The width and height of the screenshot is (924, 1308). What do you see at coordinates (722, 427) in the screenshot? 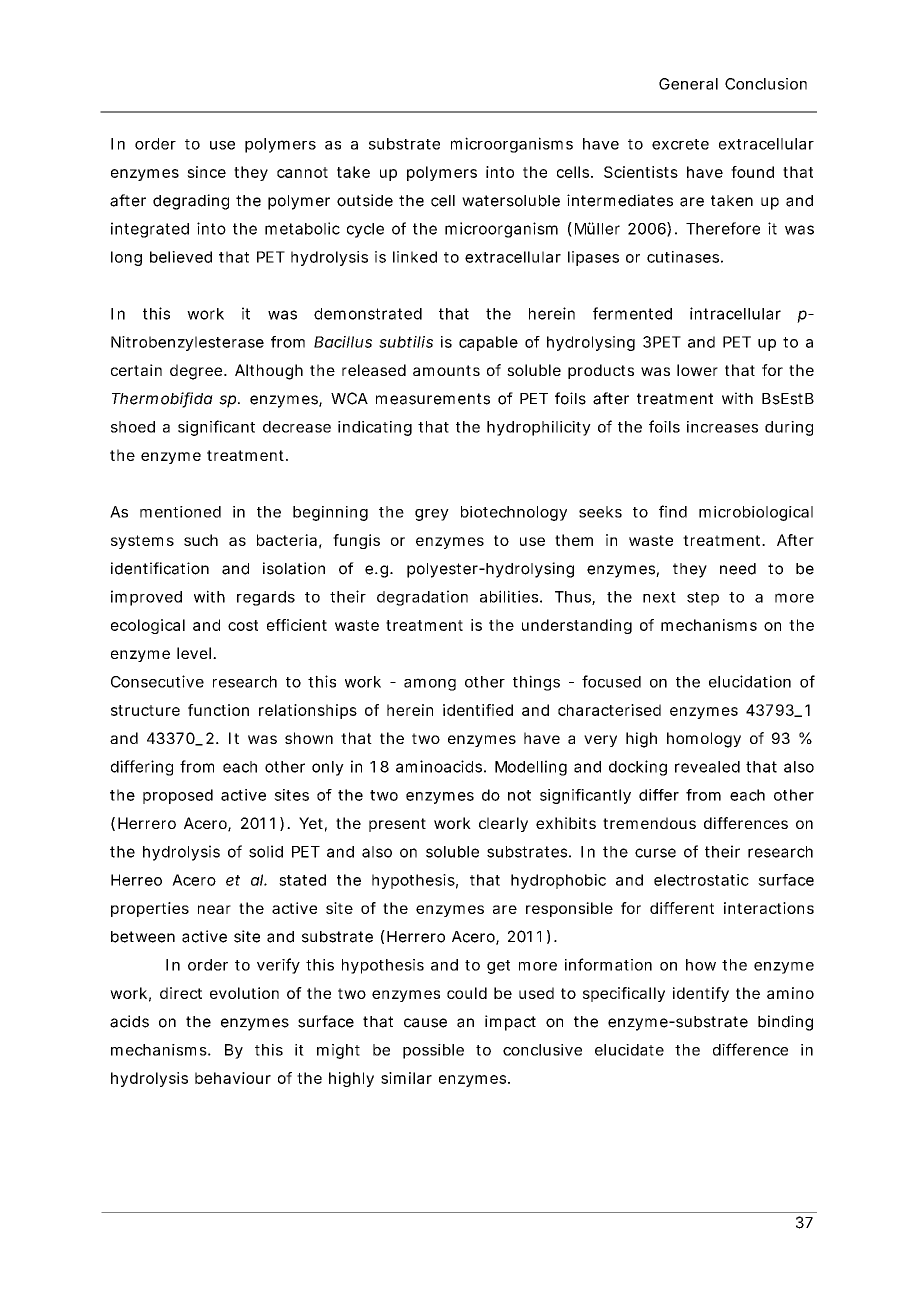
I see `increases` at bounding box center [722, 427].
